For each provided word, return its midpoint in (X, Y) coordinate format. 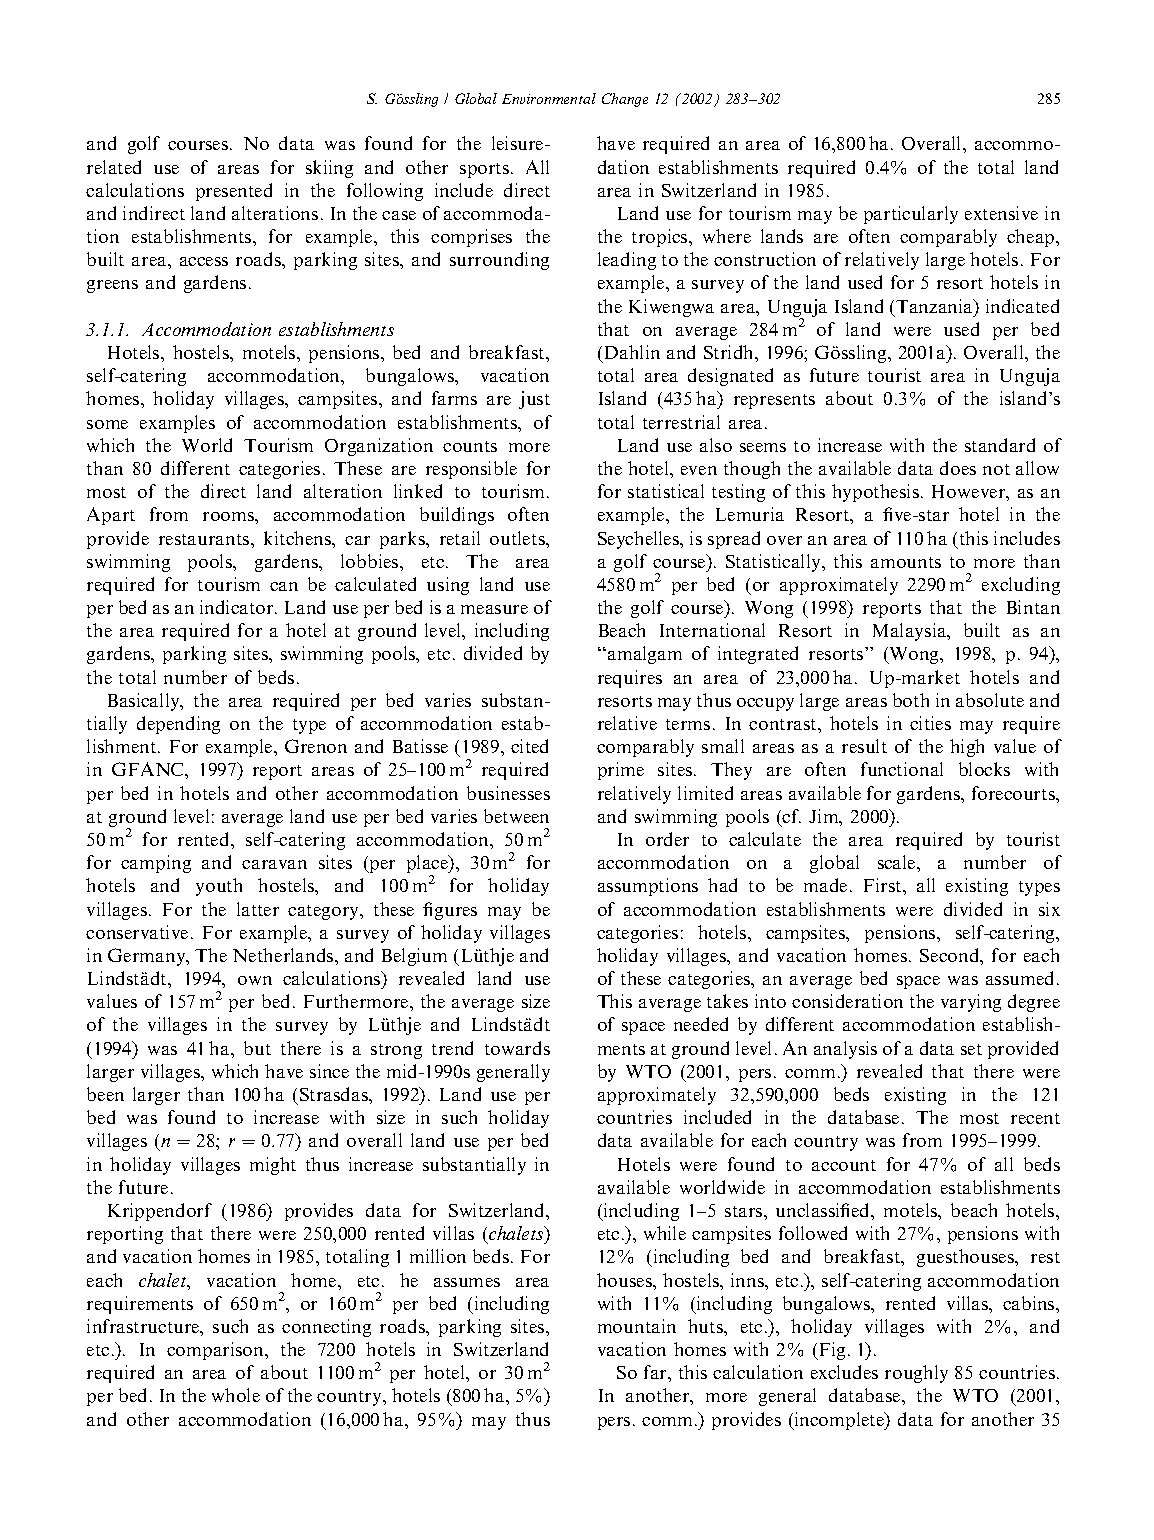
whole (236, 1395)
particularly (911, 215)
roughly (916, 1374)
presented (234, 192)
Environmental (549, 98)
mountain (637, 1326)
